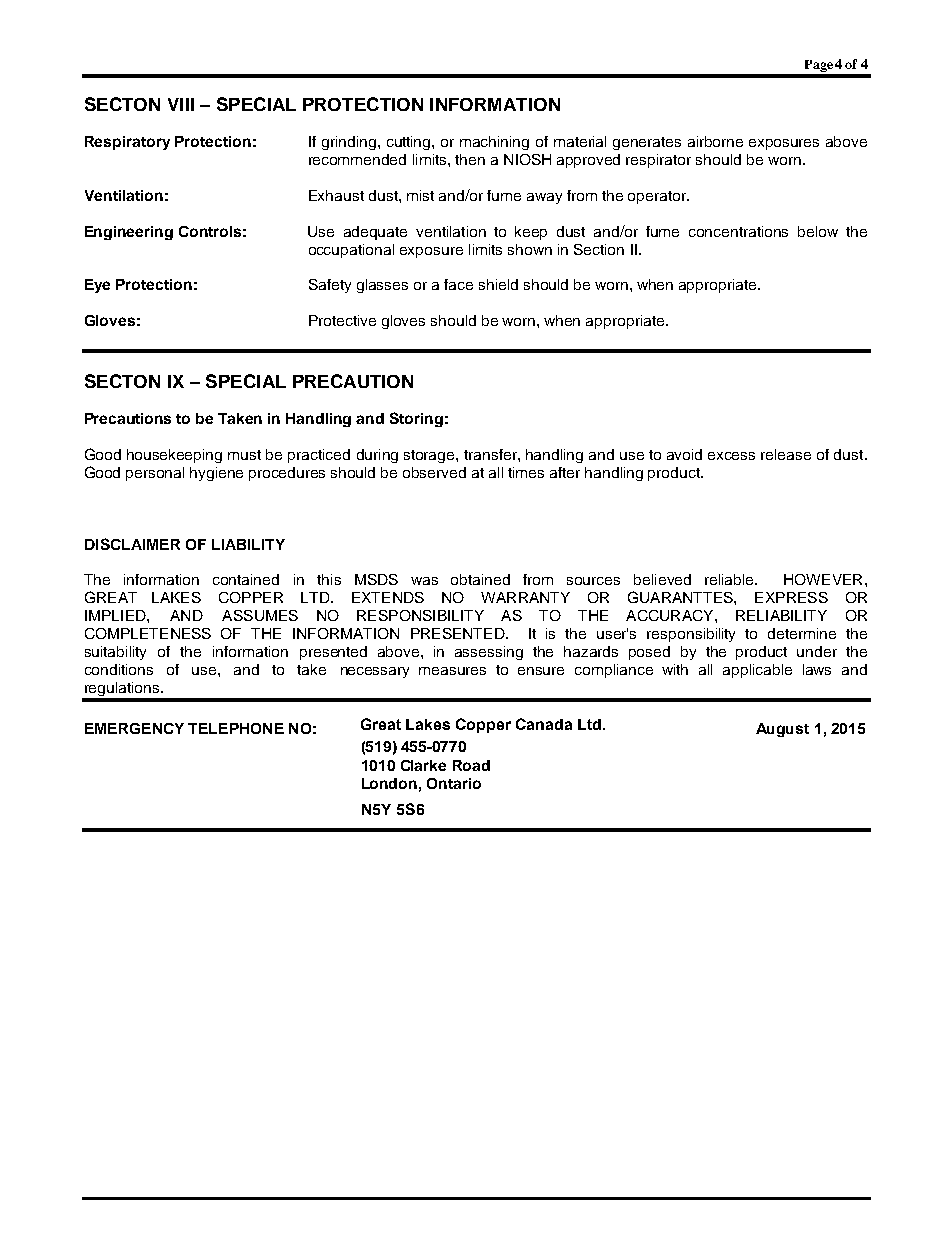  What do you see at coordinates (134, 728) in the document?
I see `EMERGENCY` at bounding box center [134, 728].
